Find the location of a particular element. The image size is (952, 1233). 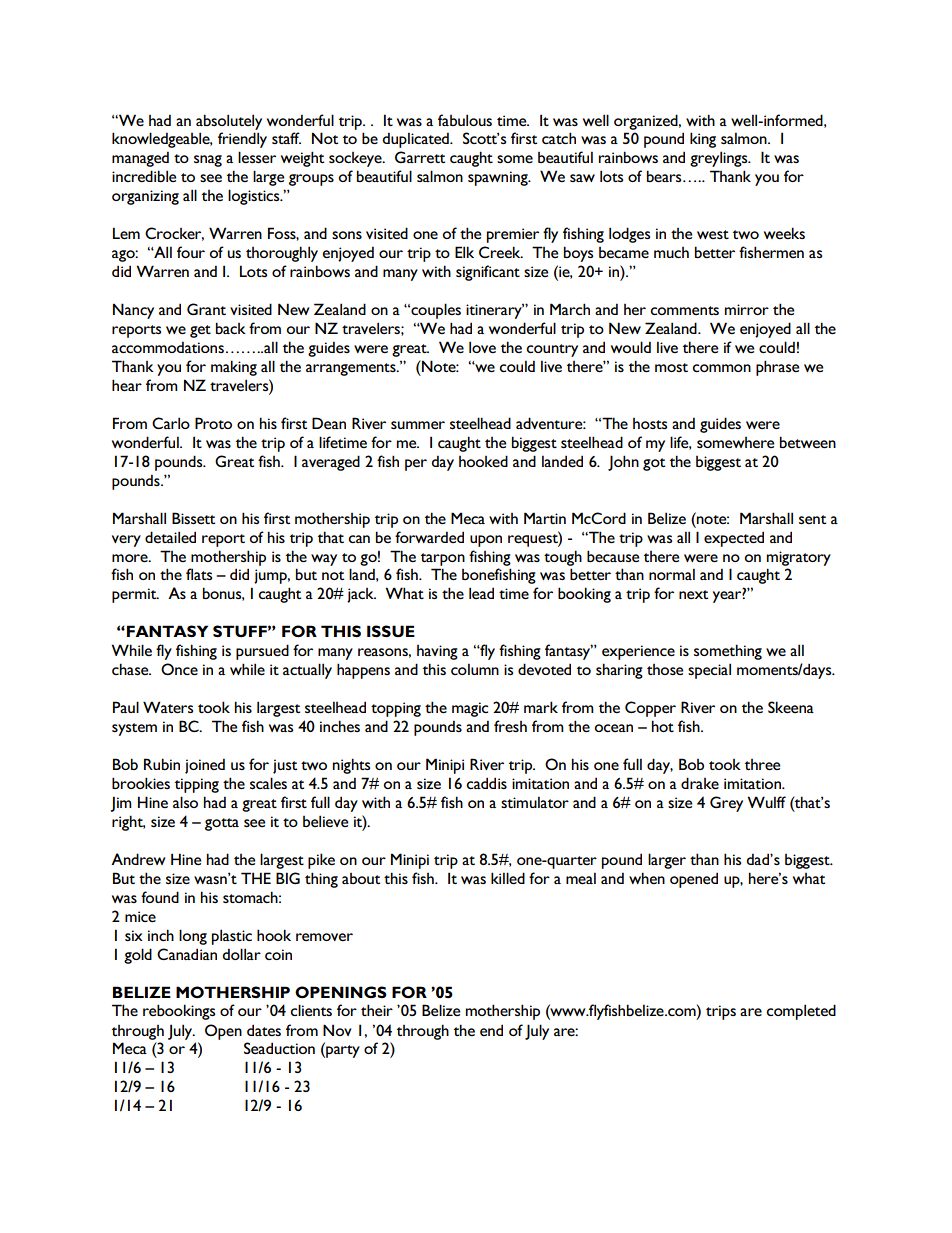

hot is located at coordinates (663, 726).
